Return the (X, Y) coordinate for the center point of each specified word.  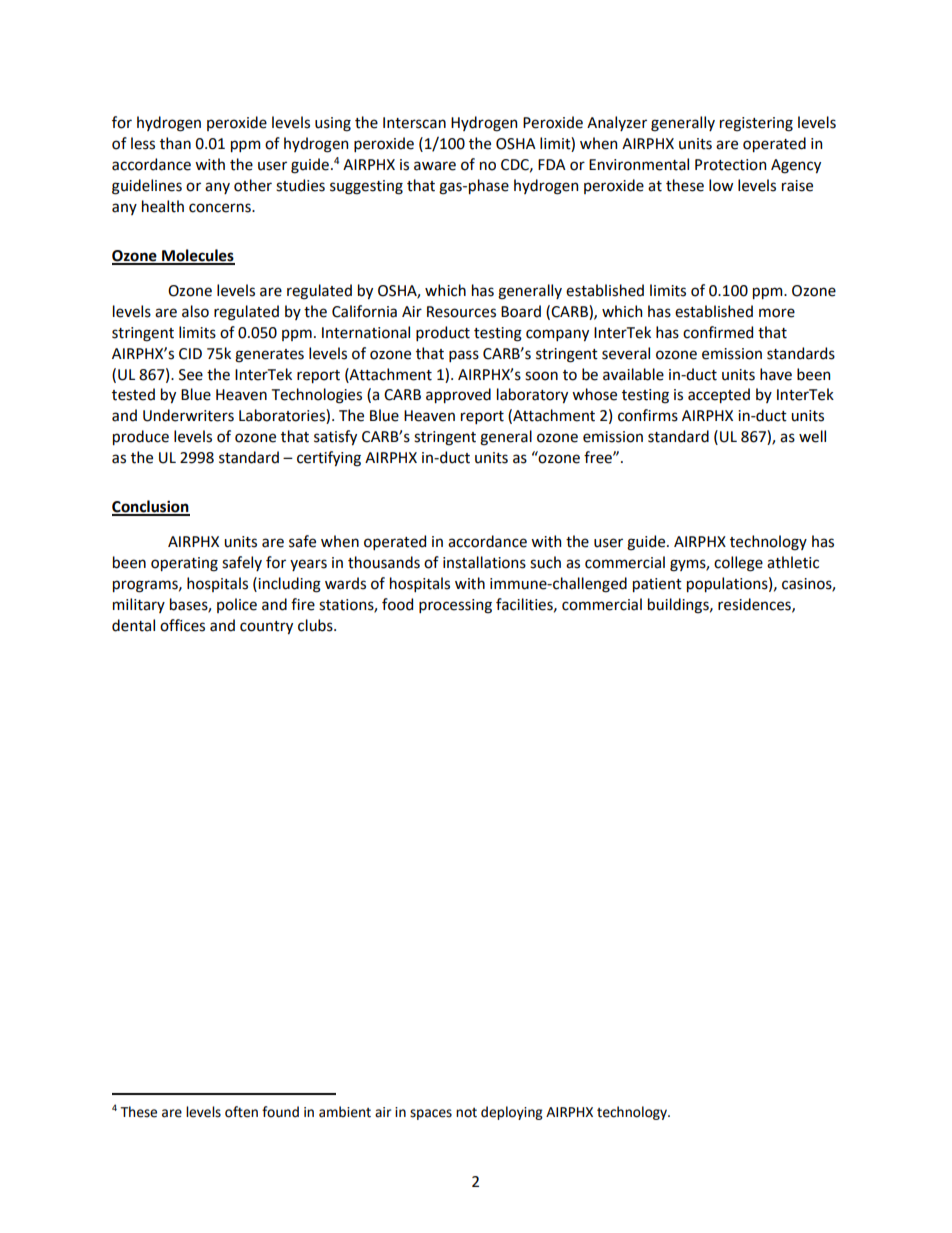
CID (190, 354)
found (280, 1112)
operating (184, 564)
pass (464, 356)
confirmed (718, 332)
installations (484, 562)
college (738, 564)
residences (755, 605)
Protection (730, 165)
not (466, 1113)
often (241, 1112)
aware (435, 166)
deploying (512, 1113)
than (175, 143)
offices (182, 625)
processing (455, 606)
